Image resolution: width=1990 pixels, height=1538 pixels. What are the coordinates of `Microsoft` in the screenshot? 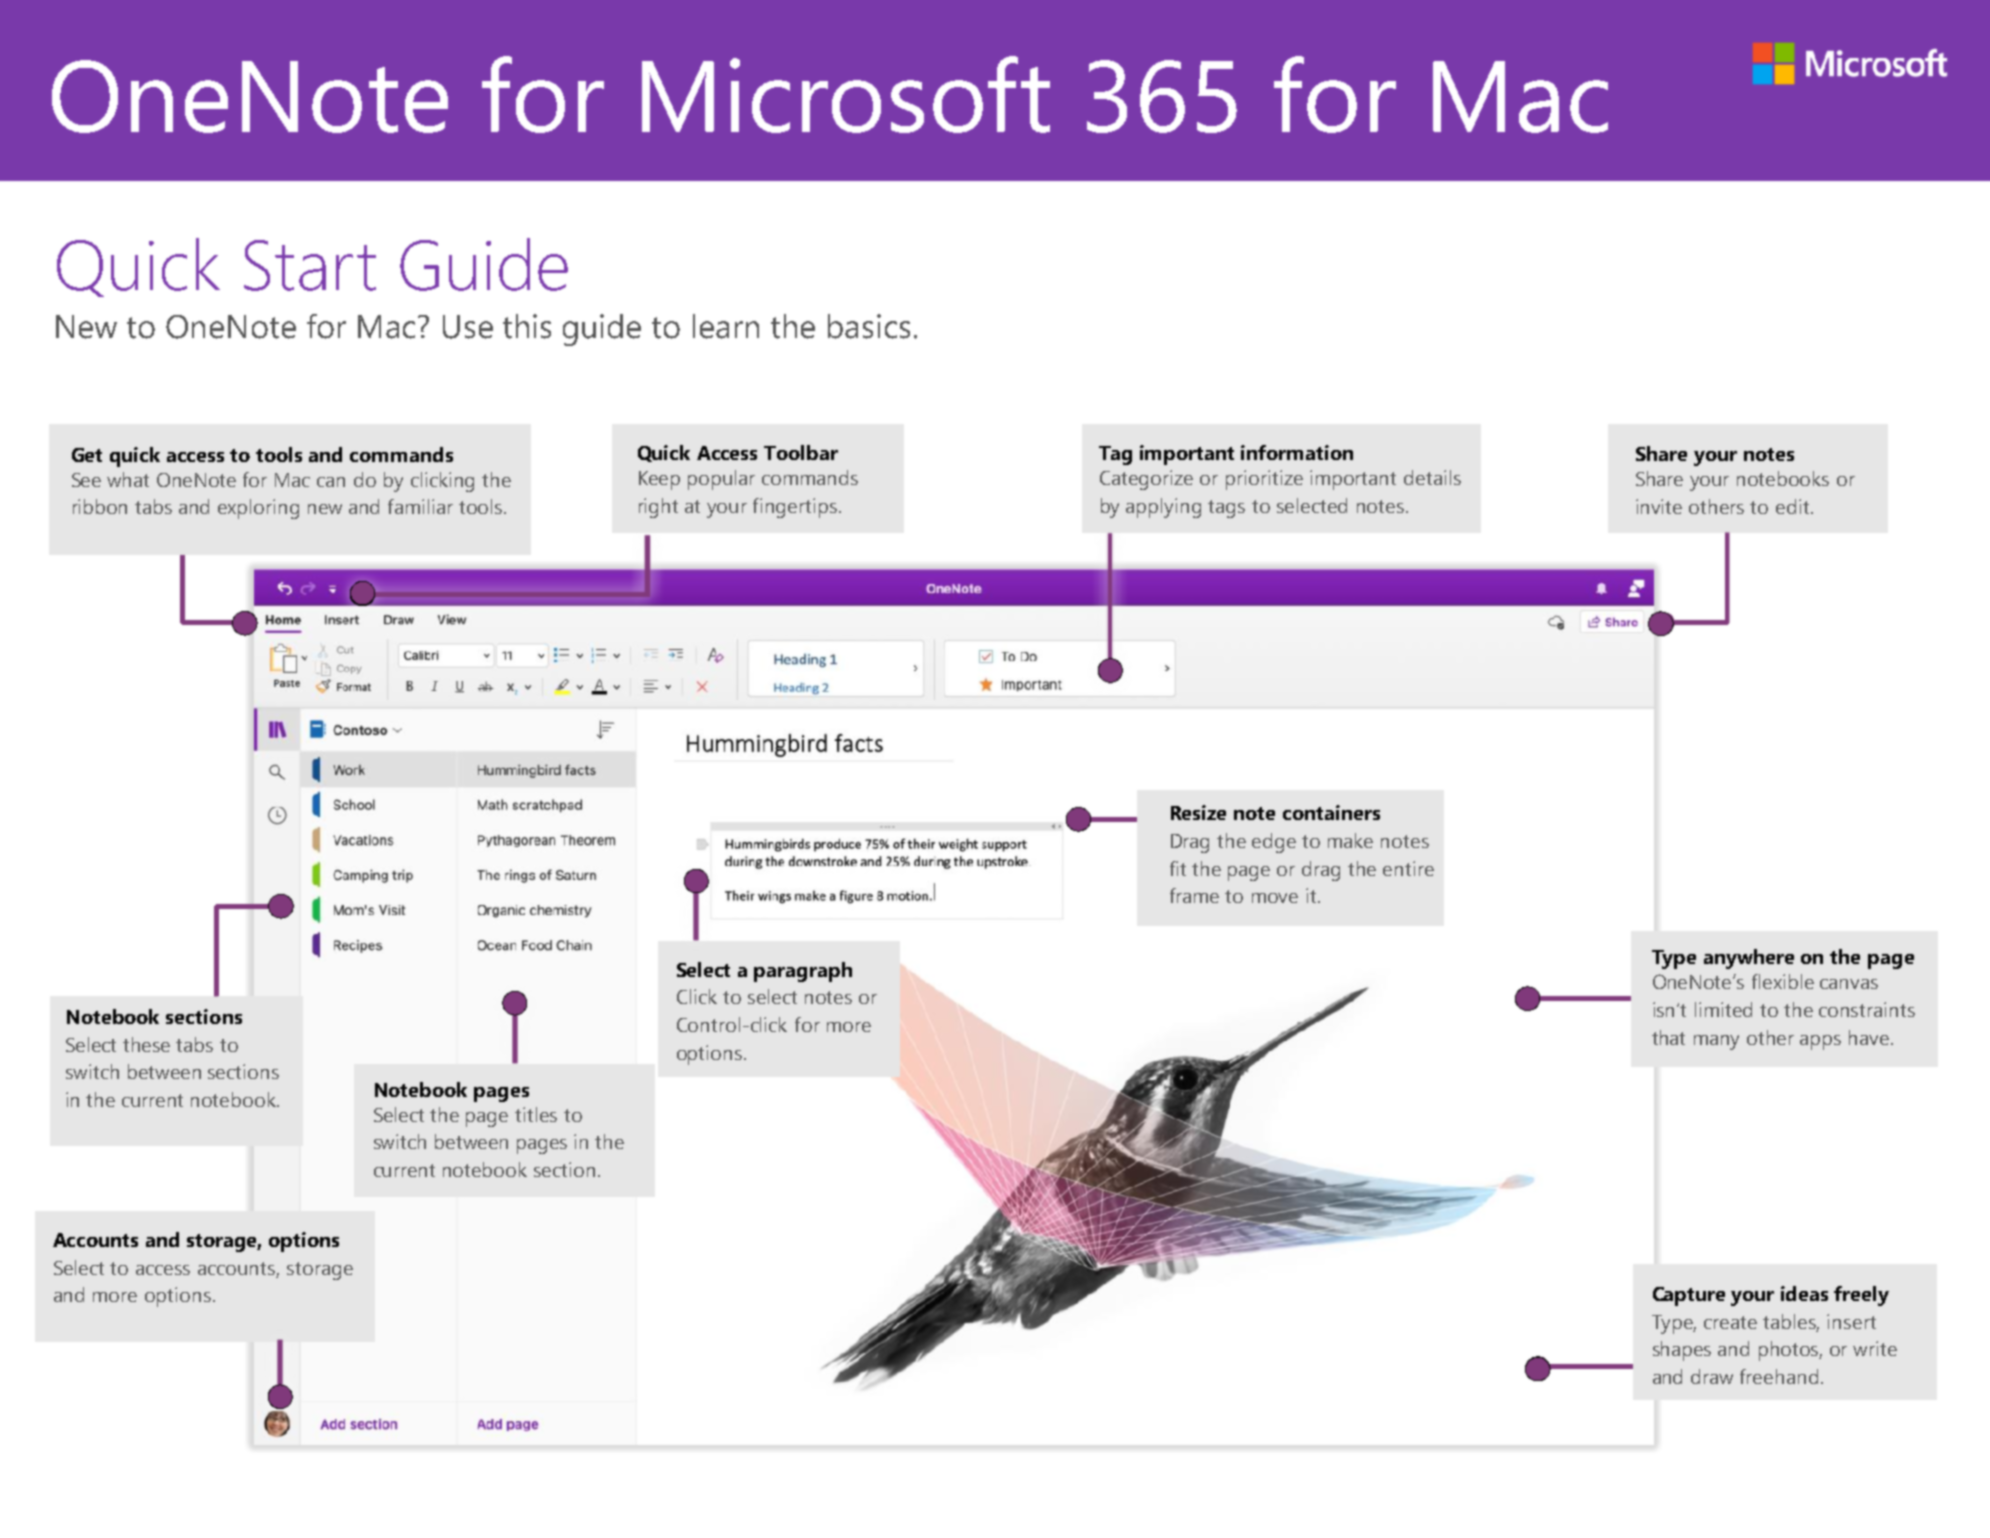 It's located at (846, 94).
